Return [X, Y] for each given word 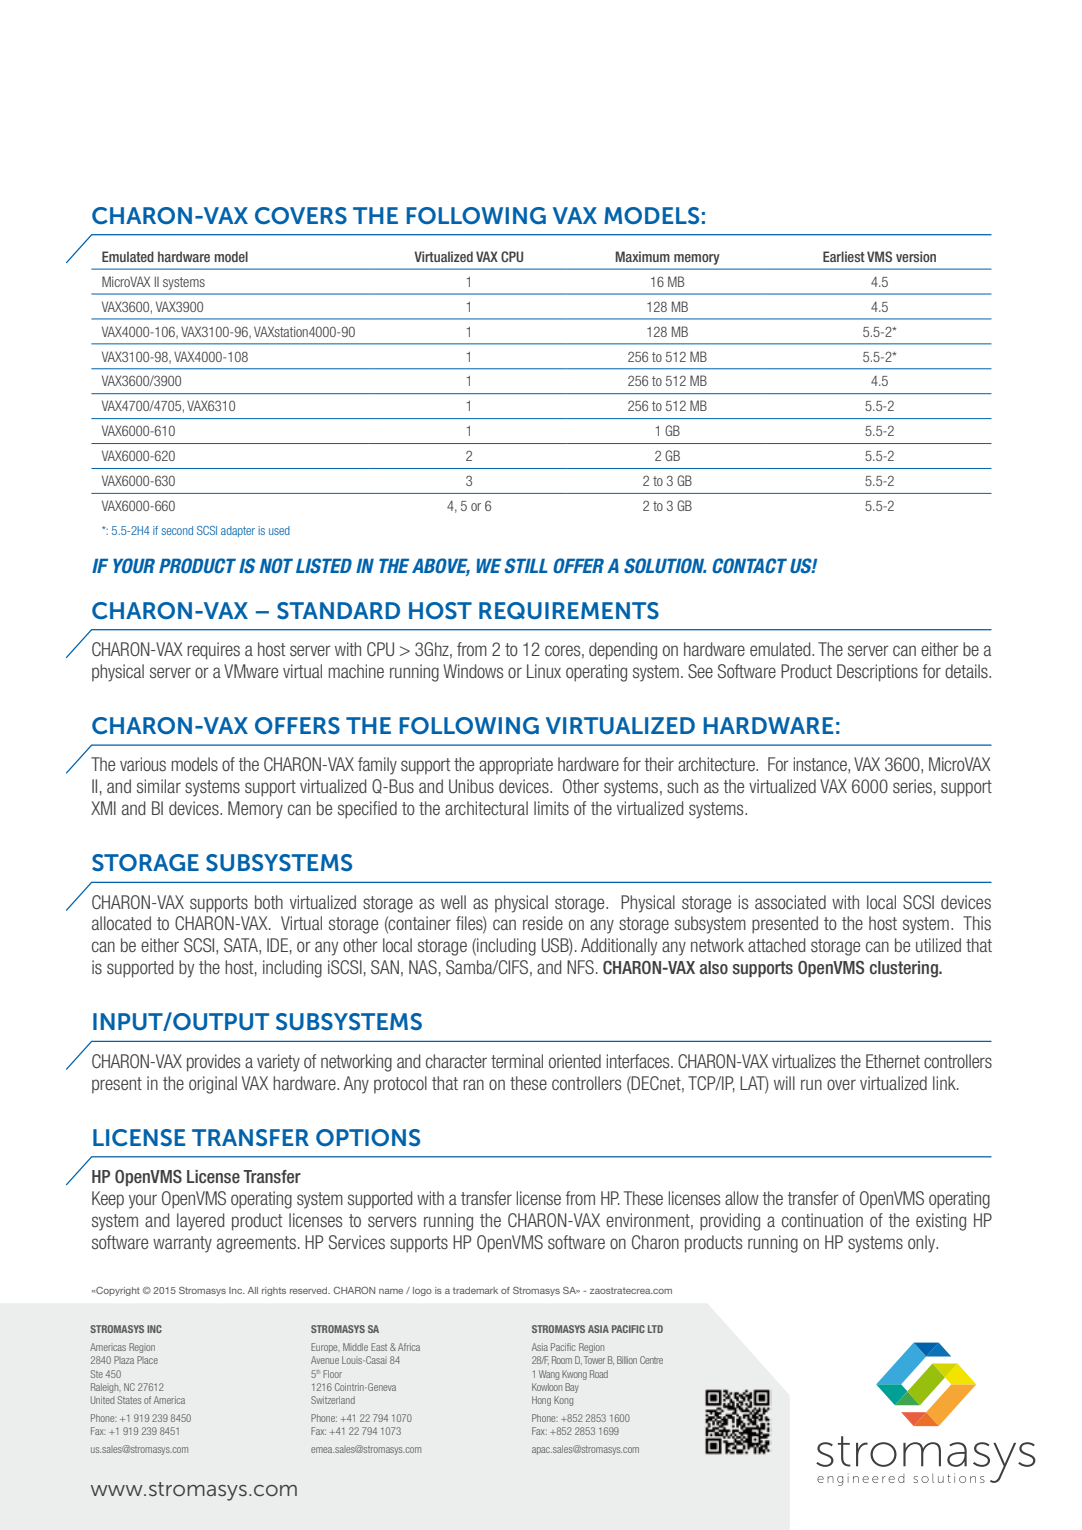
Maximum [643, 256]
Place [147, 1360]
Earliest [844, 256]
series [912, 786]
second [177, 530]
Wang [549, 1375]
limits [551, 808]
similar [159, 786]
